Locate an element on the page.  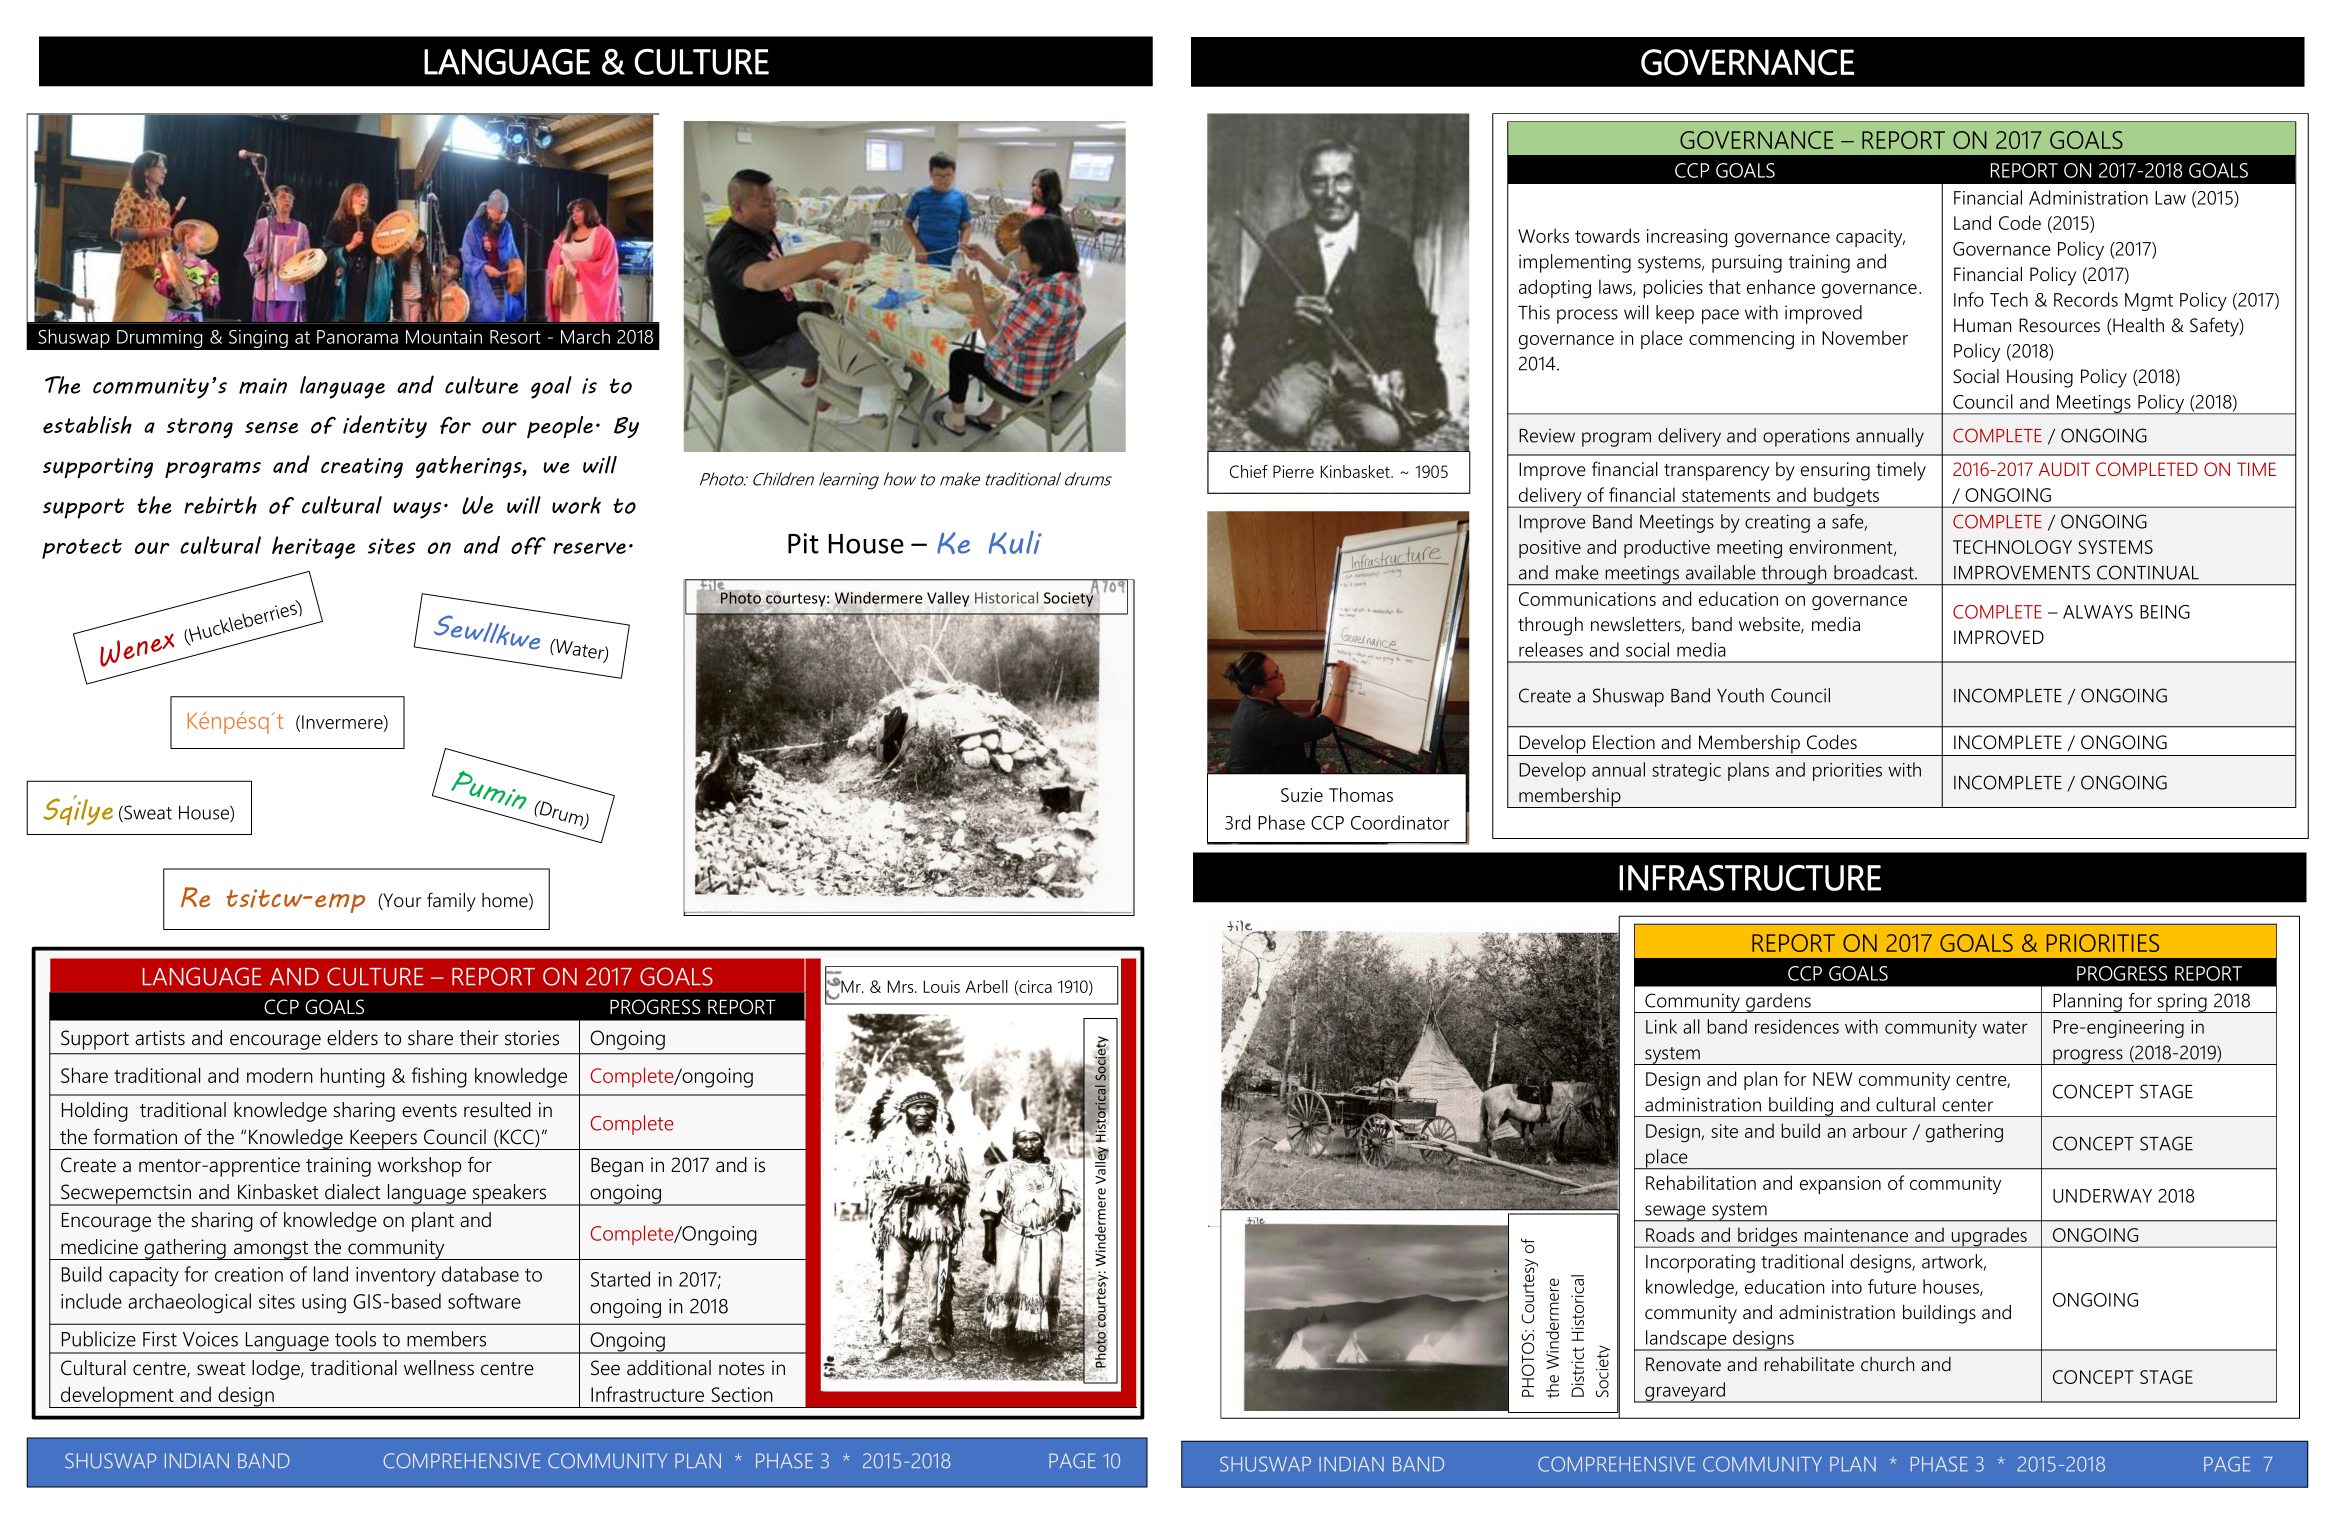
Panorama is located at coordinates (357, 337).
